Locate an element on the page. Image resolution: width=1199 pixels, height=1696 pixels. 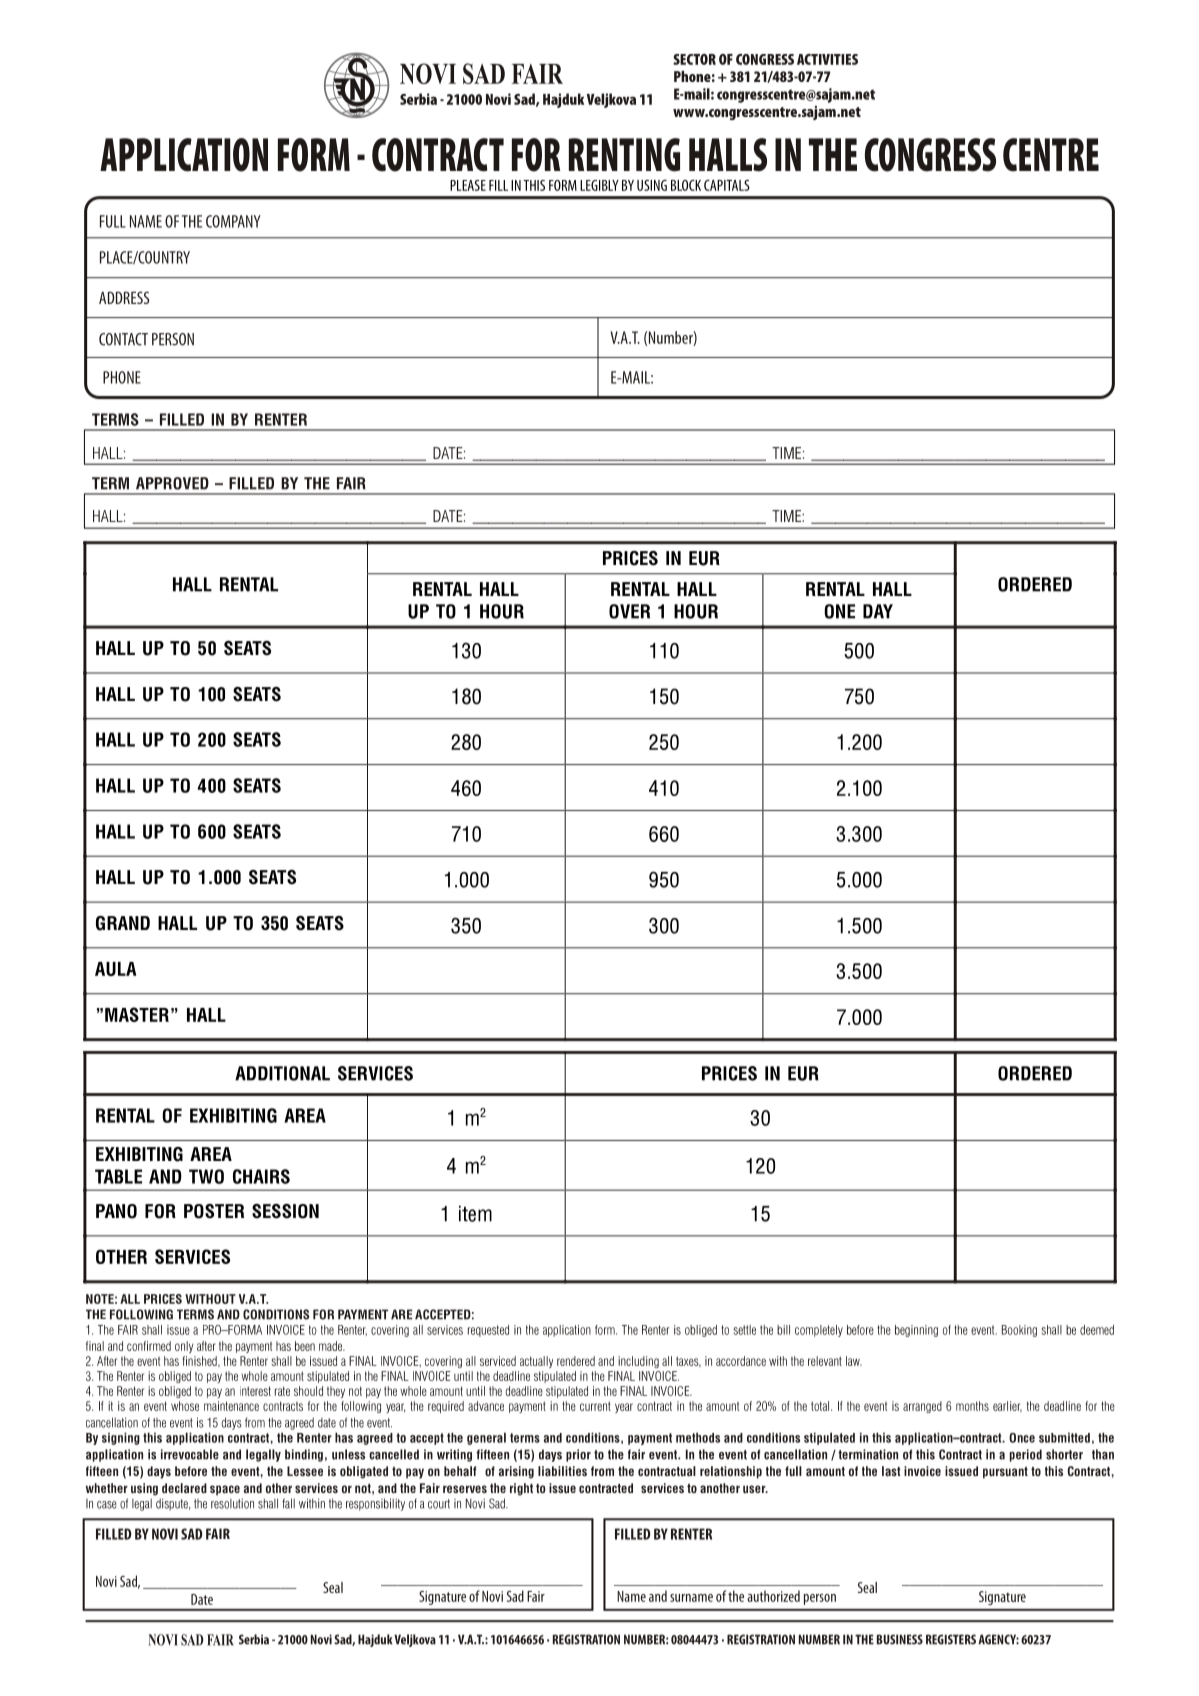
BLOCK is located at coordinates (686, 185).
